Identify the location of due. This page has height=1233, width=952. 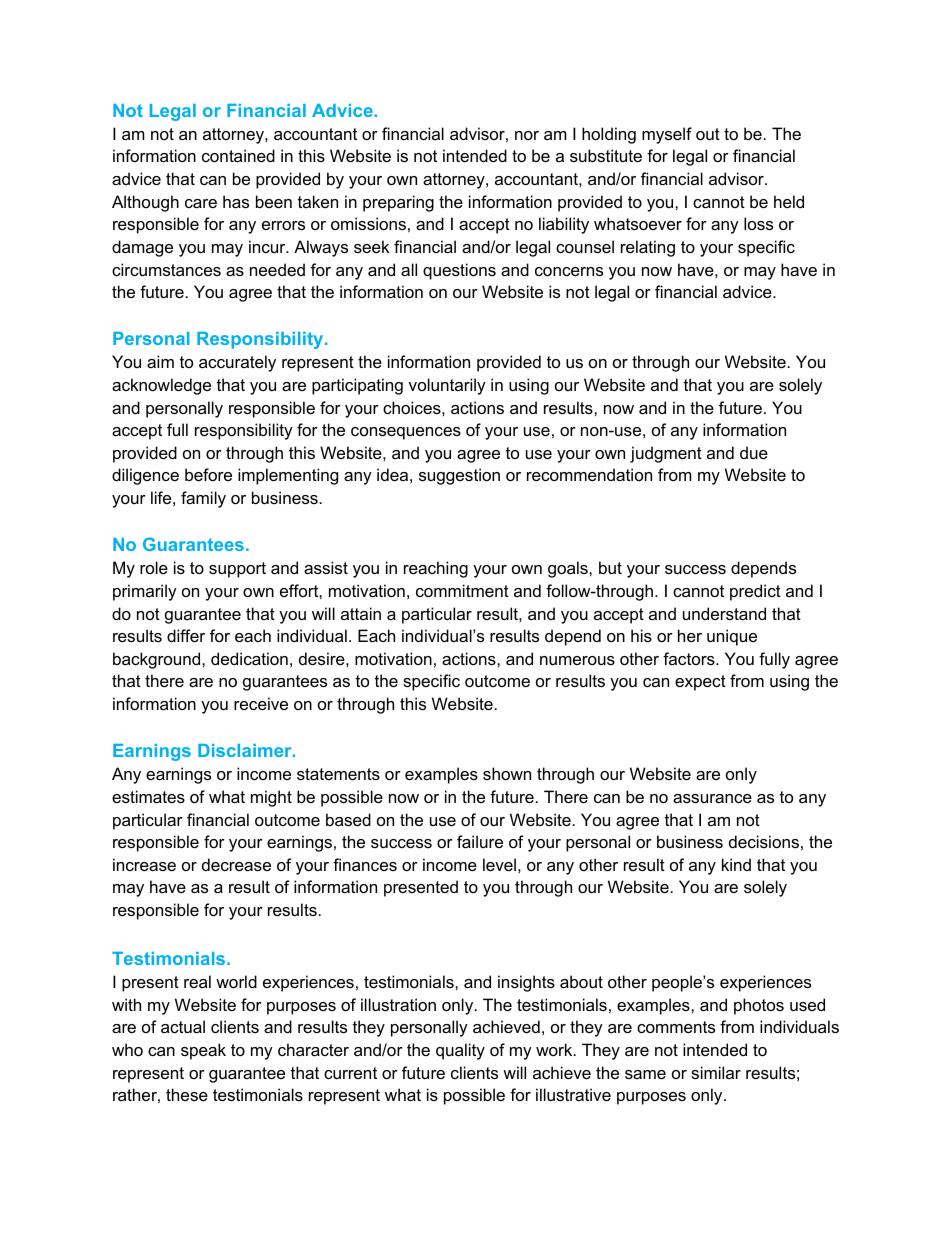
(754, 452).
